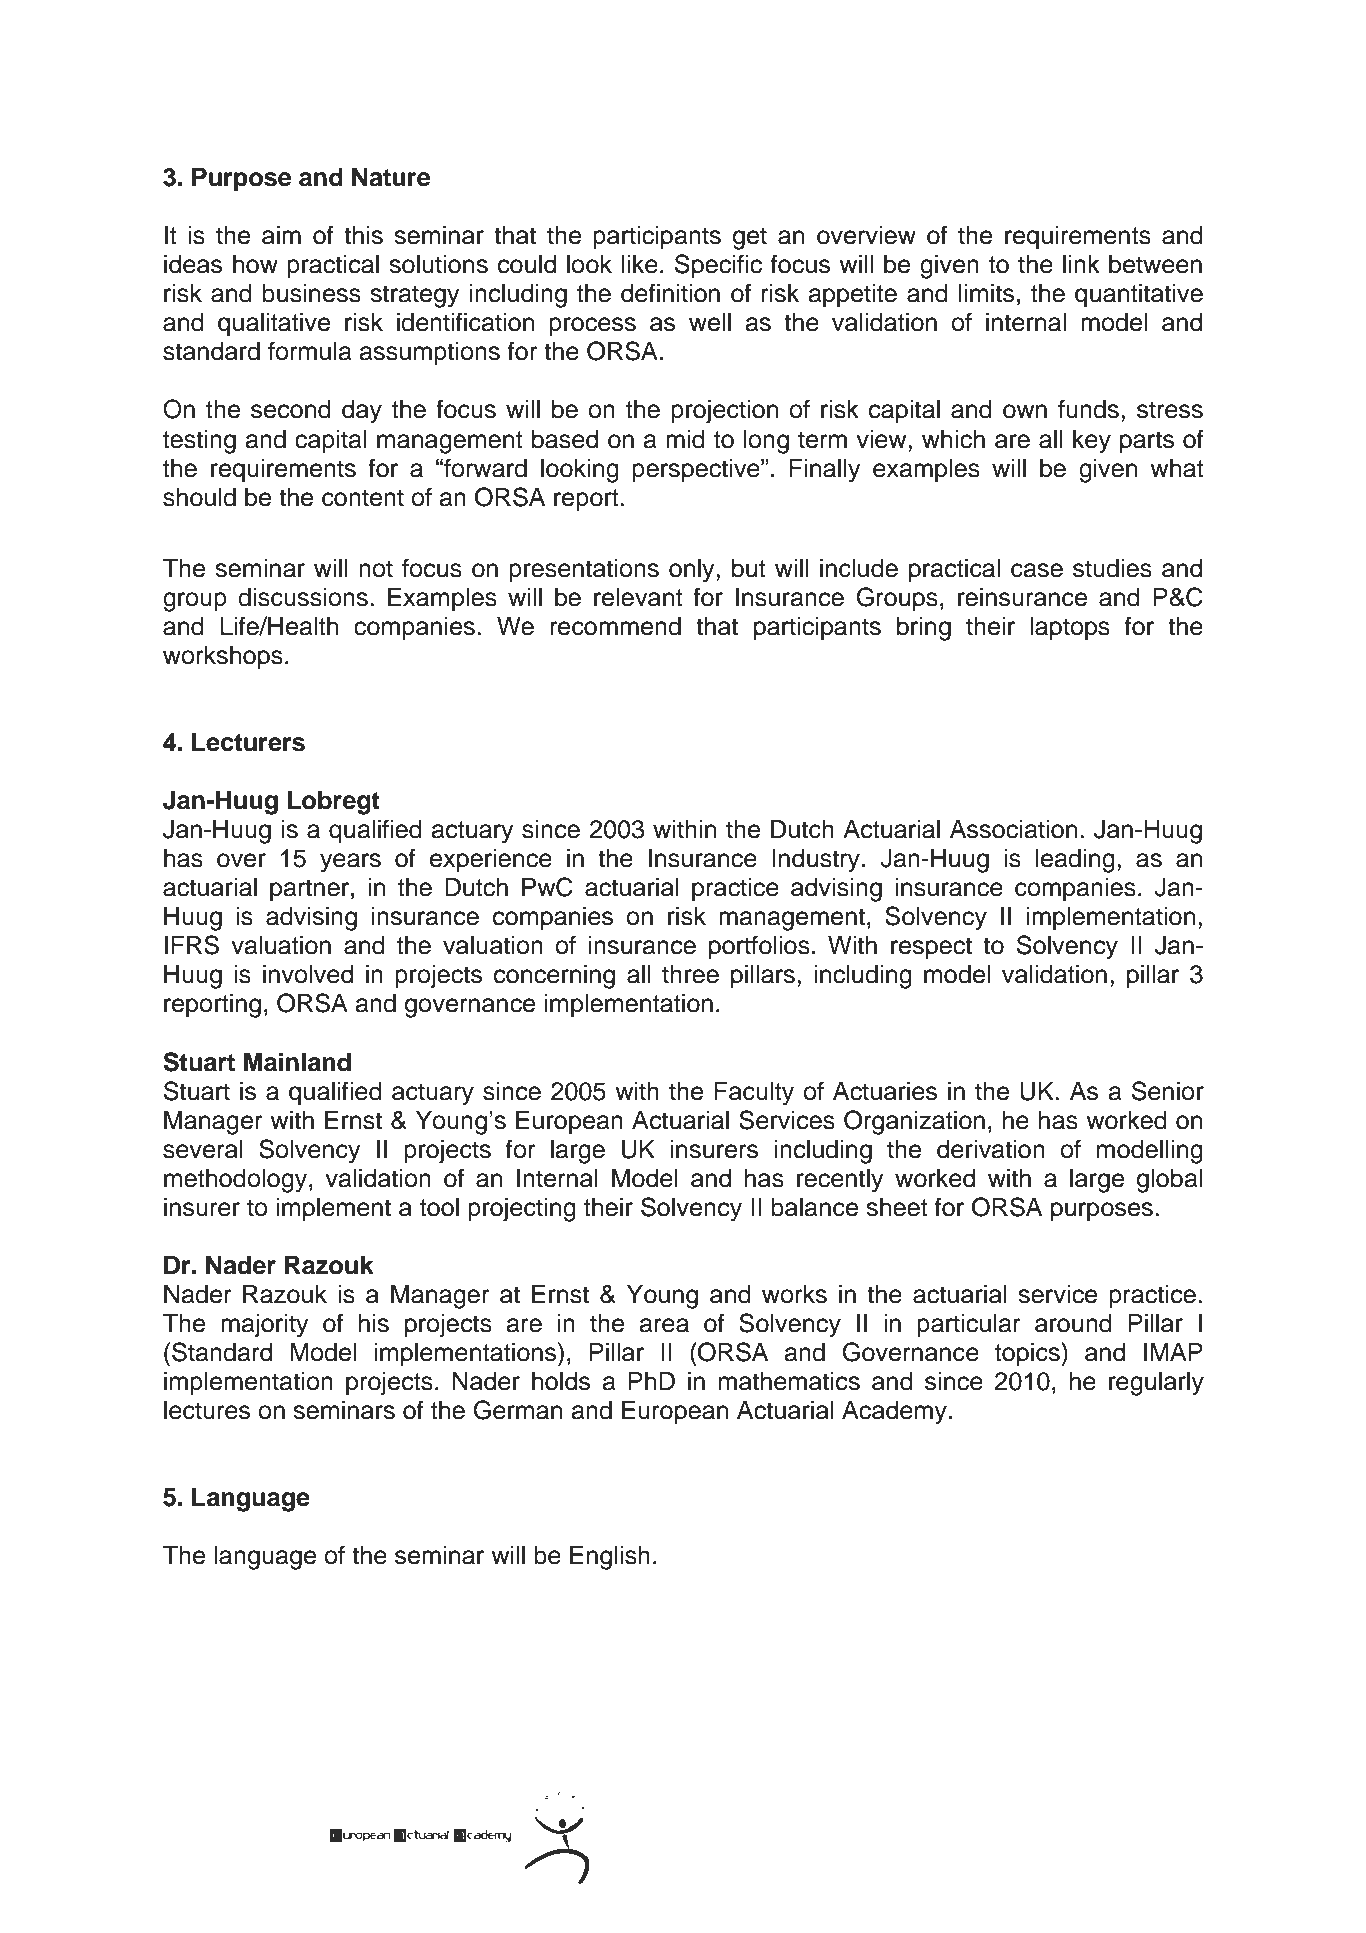 The image size is (1366, 1933). What do you see at coordinates (1081, 264) in the document?
I see `link` at bounding box center [1081, 264].
